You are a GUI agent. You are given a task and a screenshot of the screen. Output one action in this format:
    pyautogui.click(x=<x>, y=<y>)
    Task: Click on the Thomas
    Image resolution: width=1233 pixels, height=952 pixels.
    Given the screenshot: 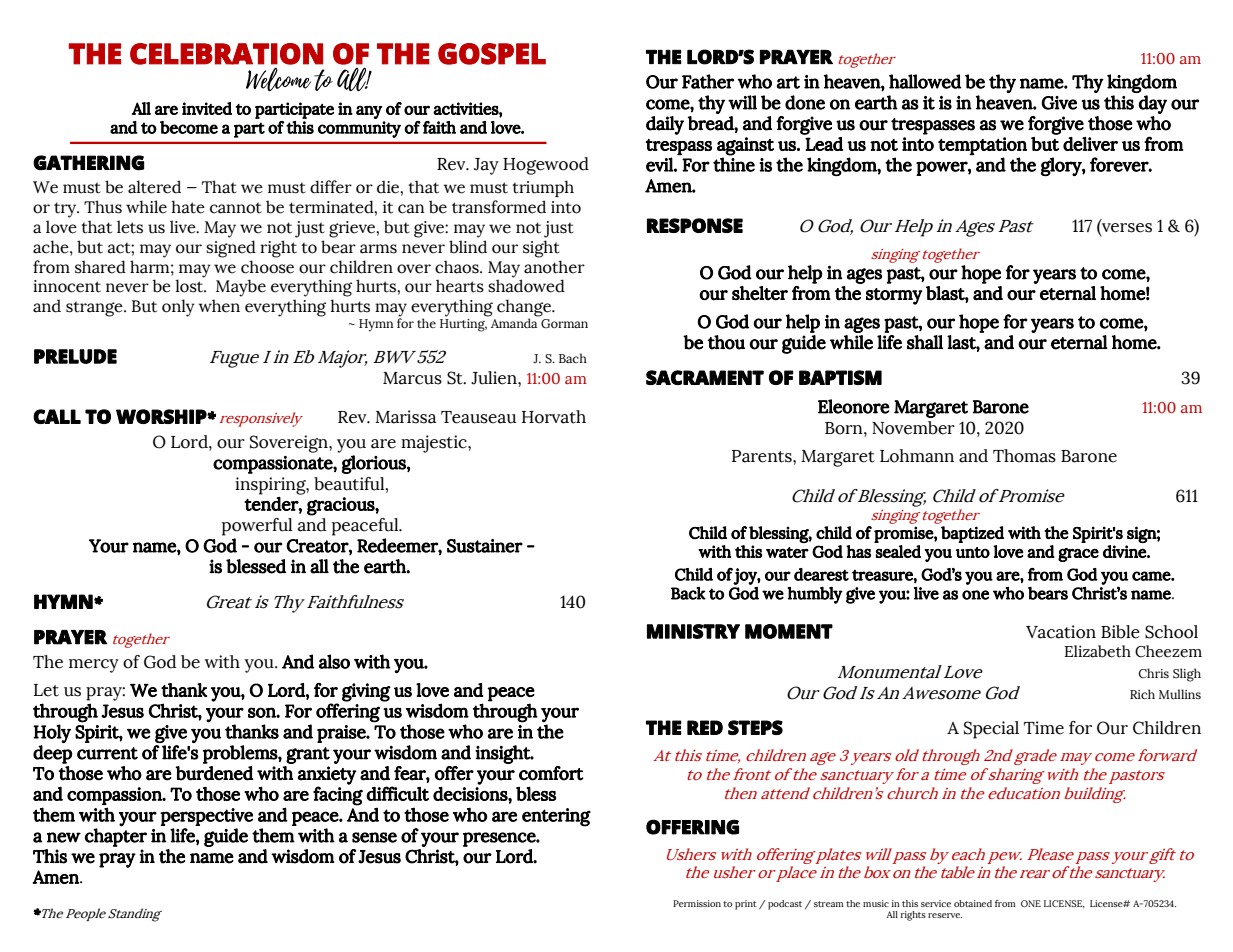 What is the action you would take?
    pyautogui.click(x=1024, y=456)
